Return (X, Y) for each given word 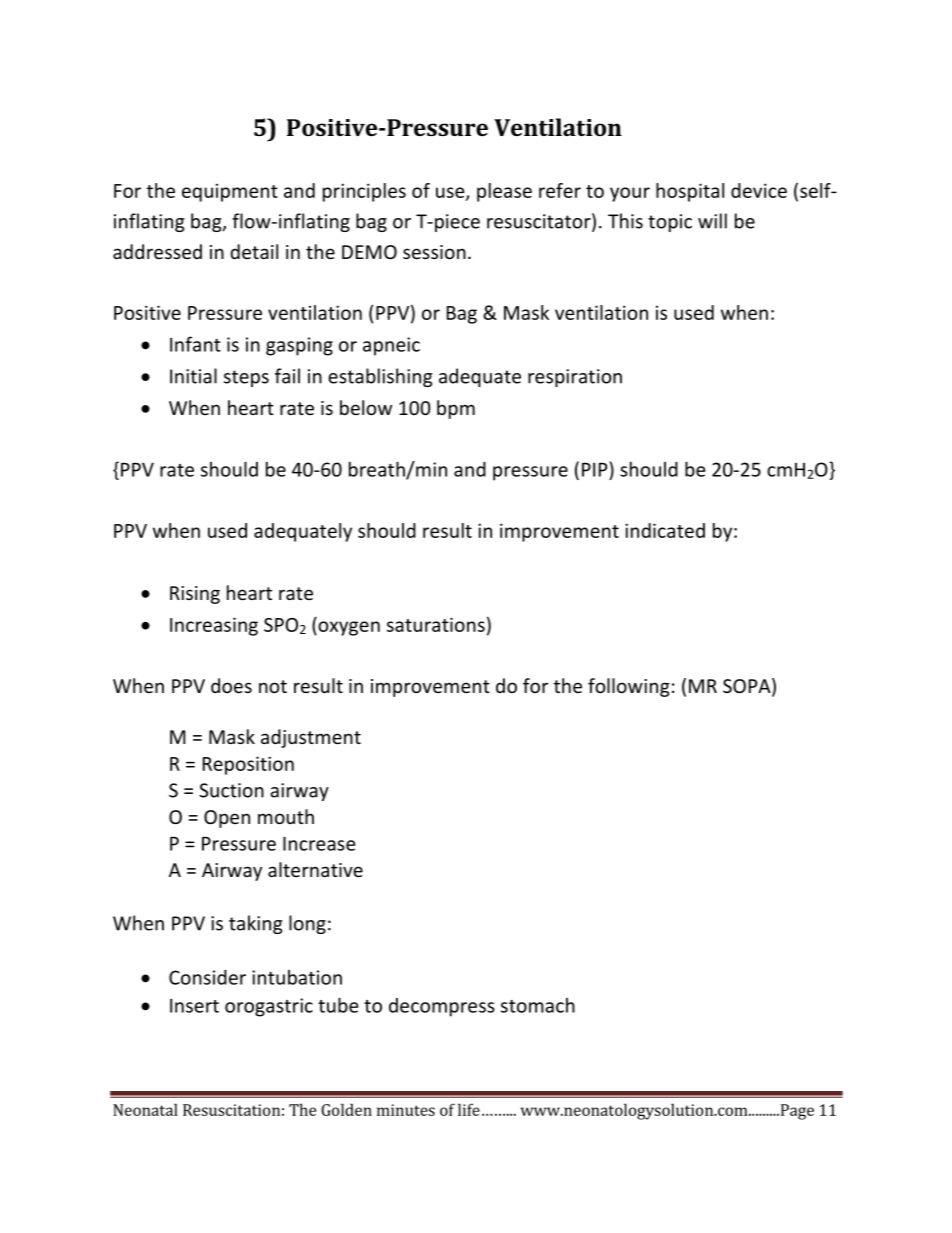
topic (670, 223)
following (629, 687)
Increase (319, 843)
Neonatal (145, 1109)
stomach (538, 1005)
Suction (231, 790)
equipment (230, 193)
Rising (195, 595)
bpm (456, 409)
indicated (665, 530)
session (434, 252)
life (469, 1109)
